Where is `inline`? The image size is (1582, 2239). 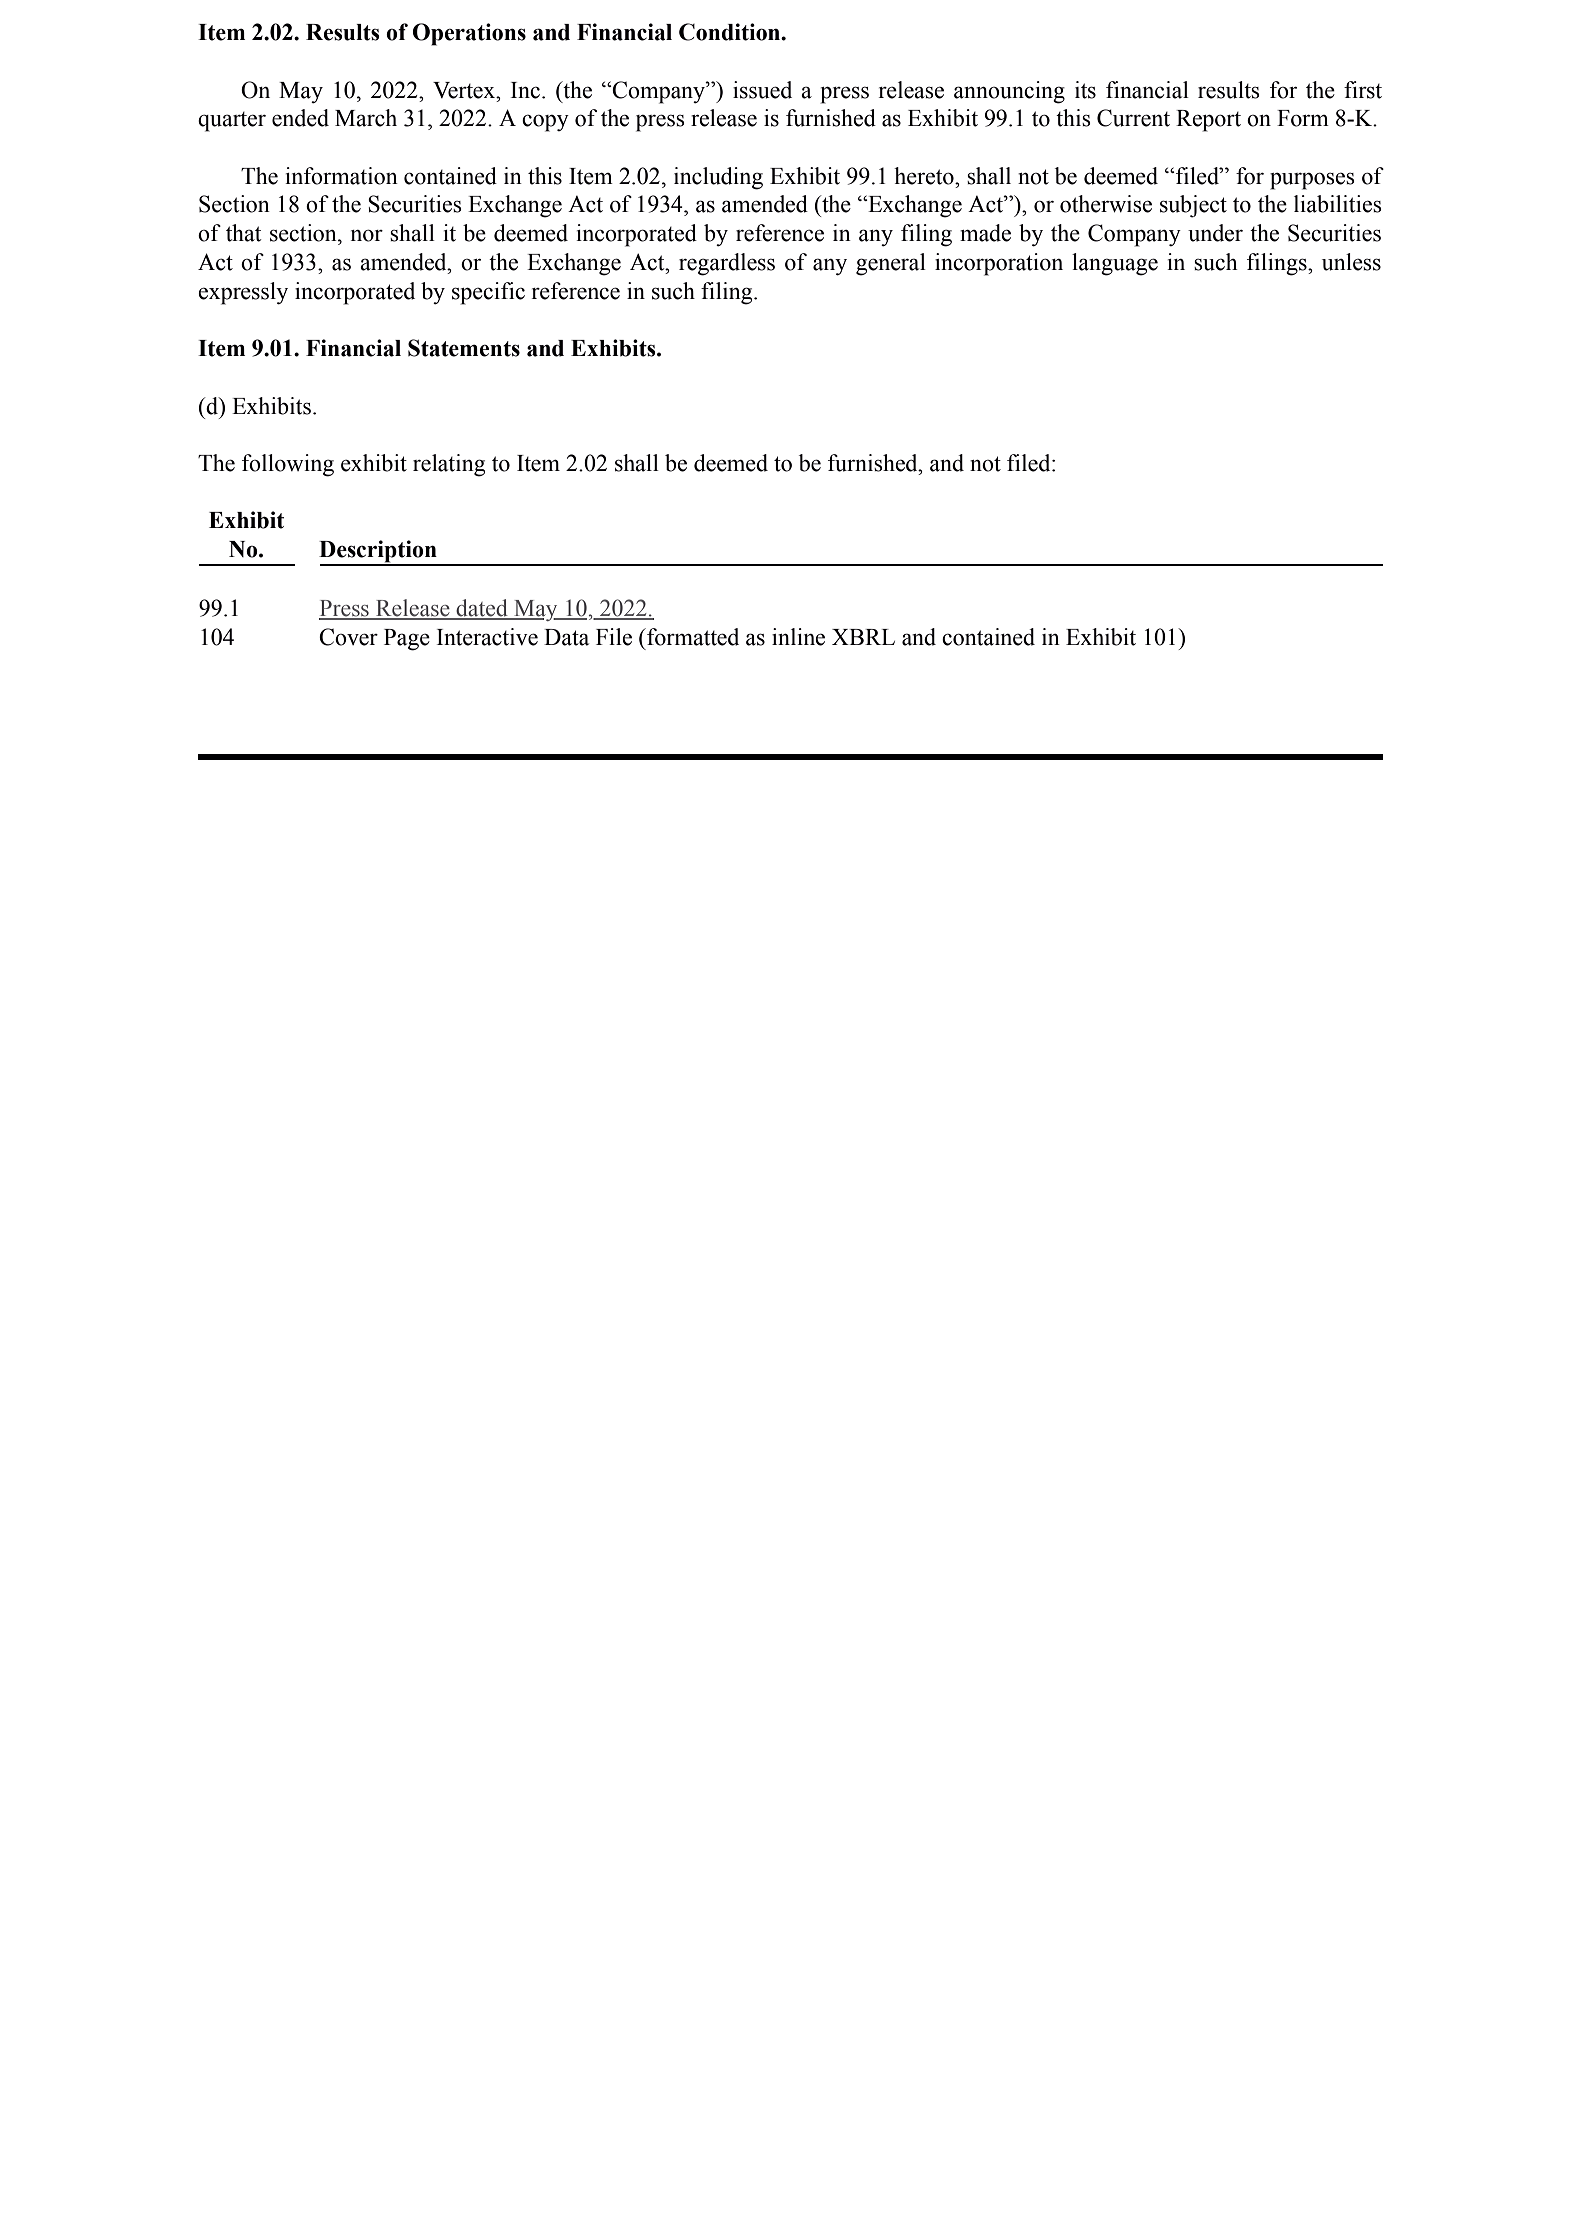 inline is located at coordinates (798, 637).
